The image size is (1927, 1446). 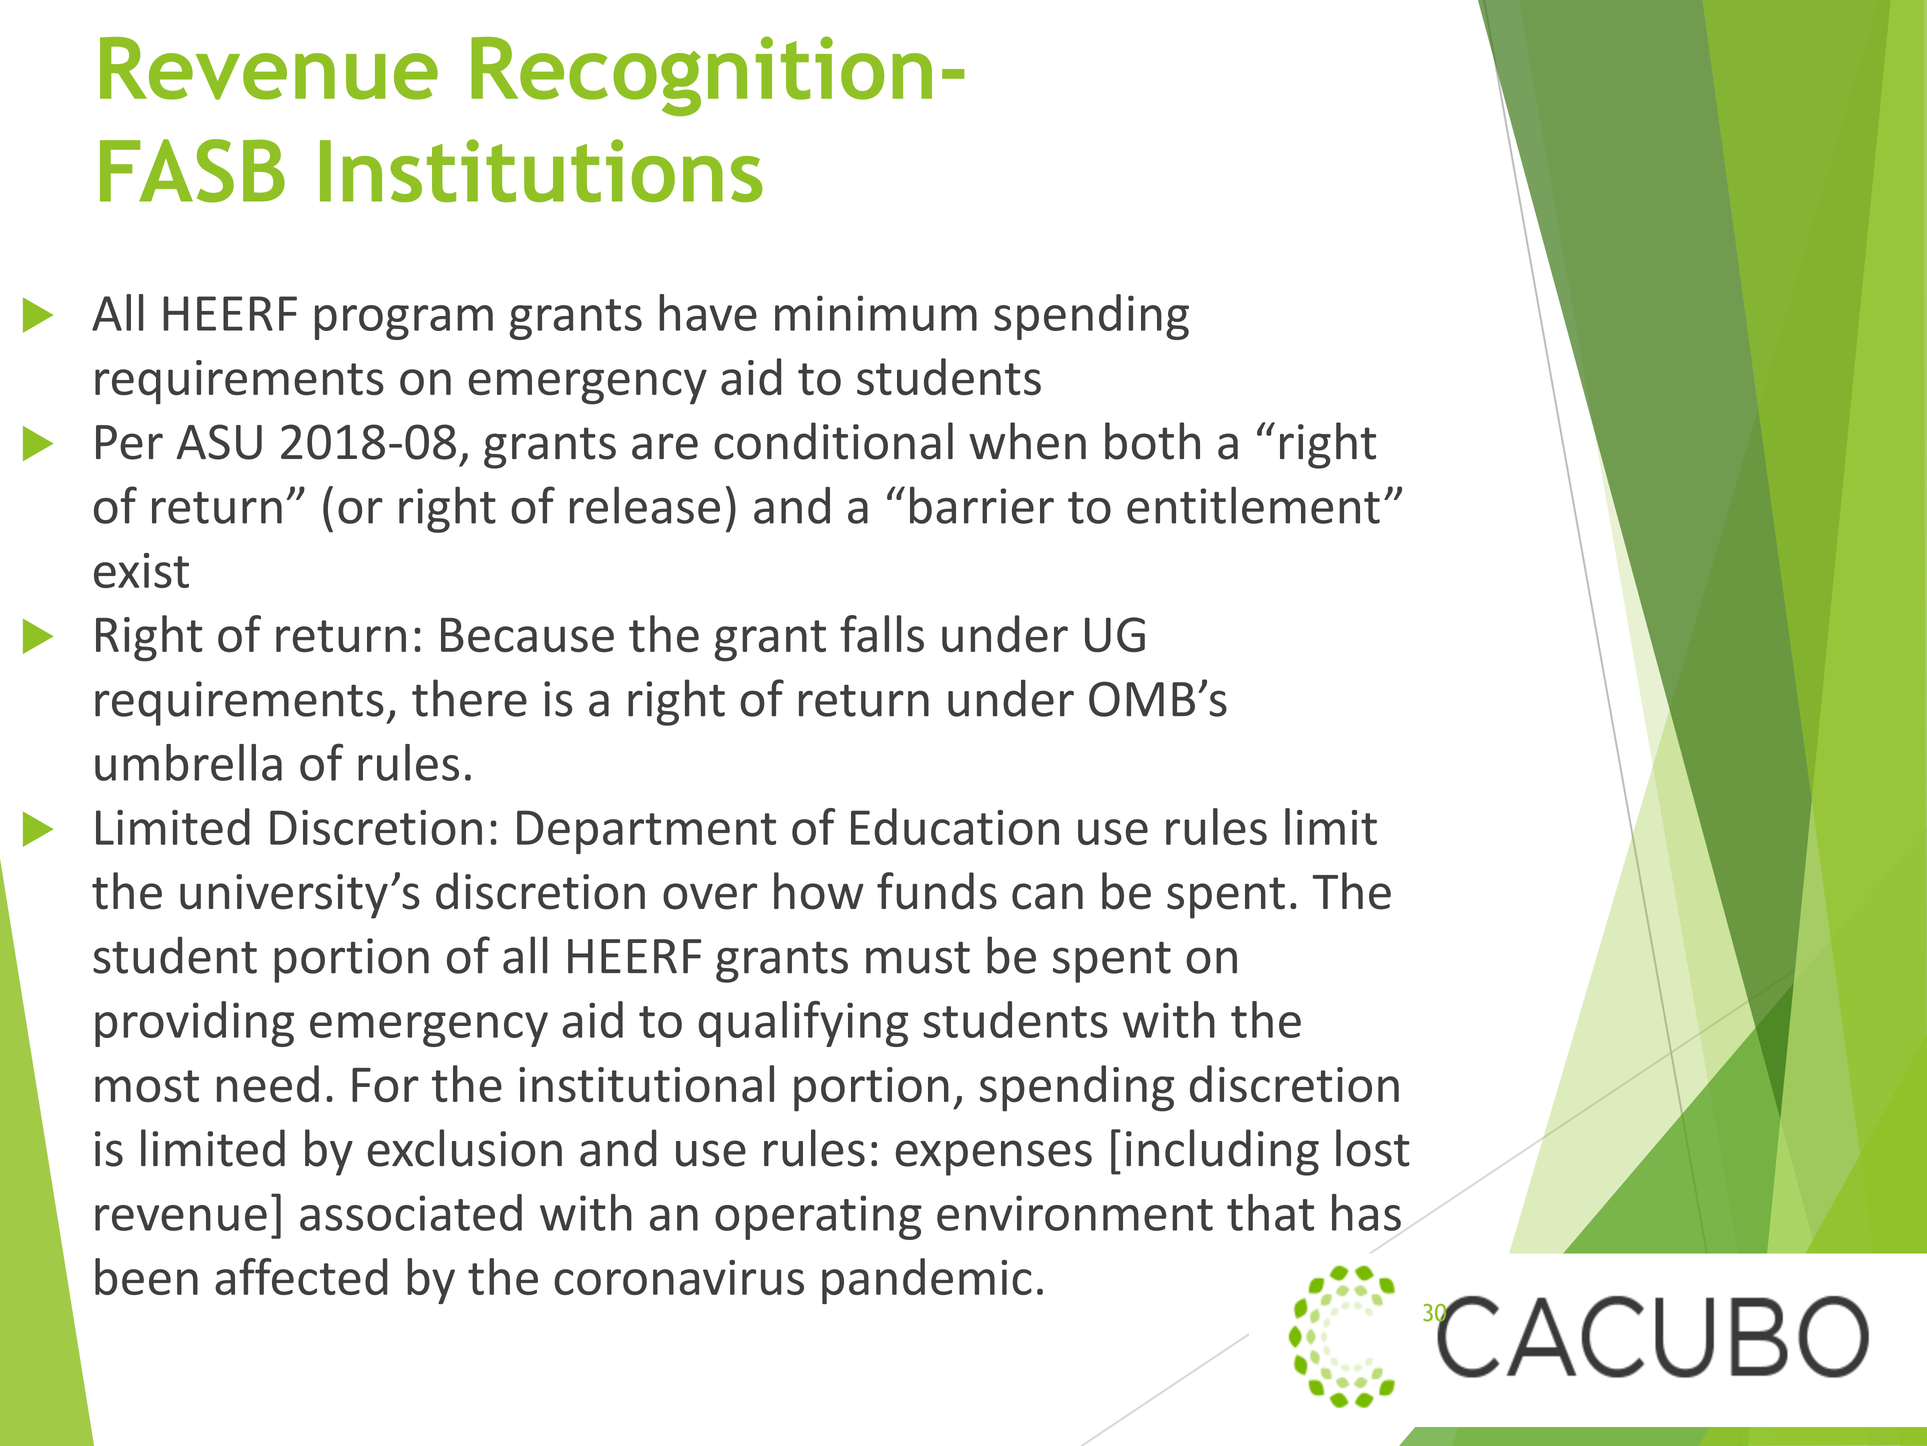 What do you see at coordinates (708, 312) in the screenshot?
I see `have` at bounding box center [708, 312].
